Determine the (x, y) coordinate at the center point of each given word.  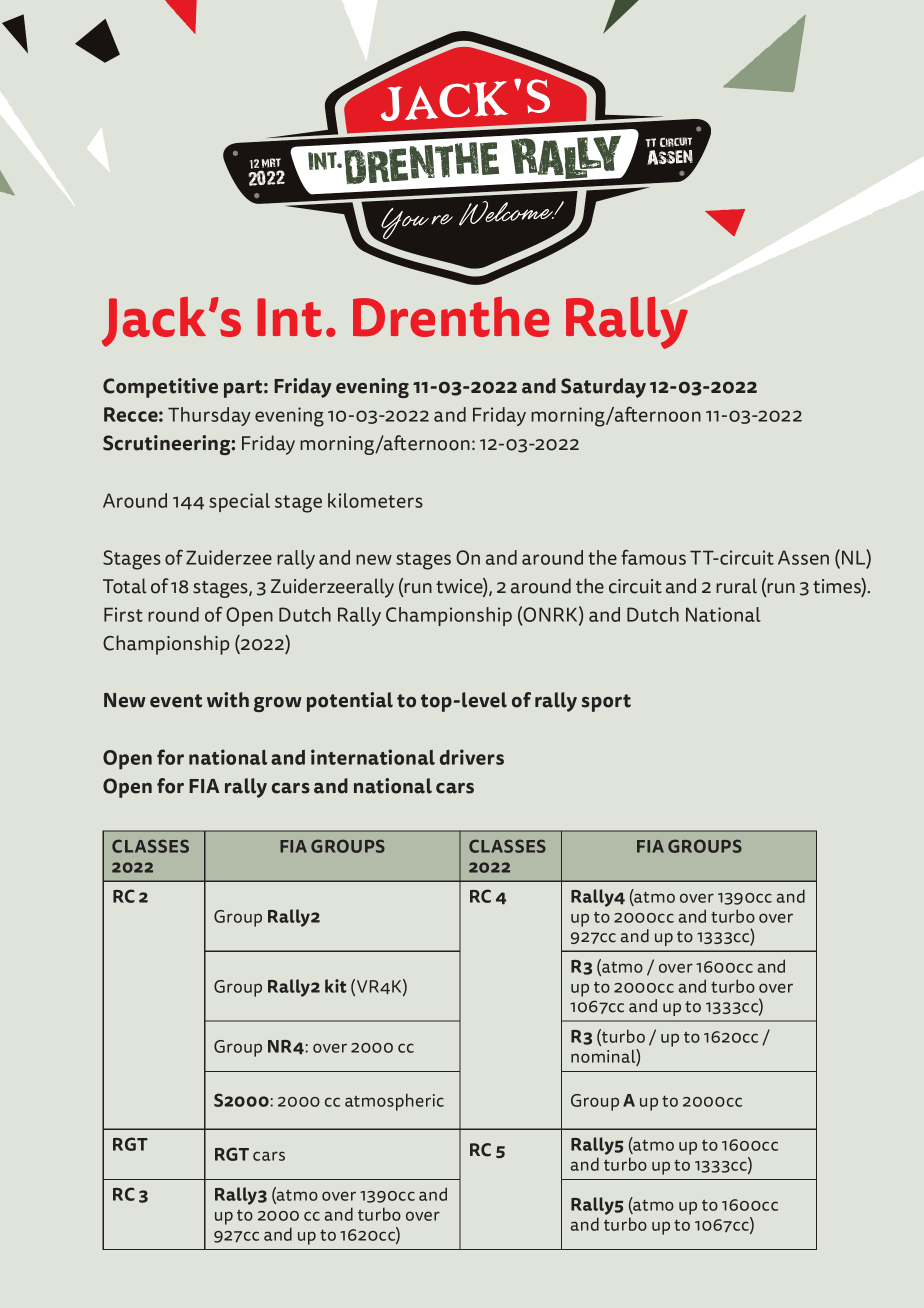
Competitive (160, 388)
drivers (472, 757)
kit (336, 986)
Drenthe (451, 317)
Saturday (603, 388)
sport (606, 703)
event (176, 701)
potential (350, 702)
